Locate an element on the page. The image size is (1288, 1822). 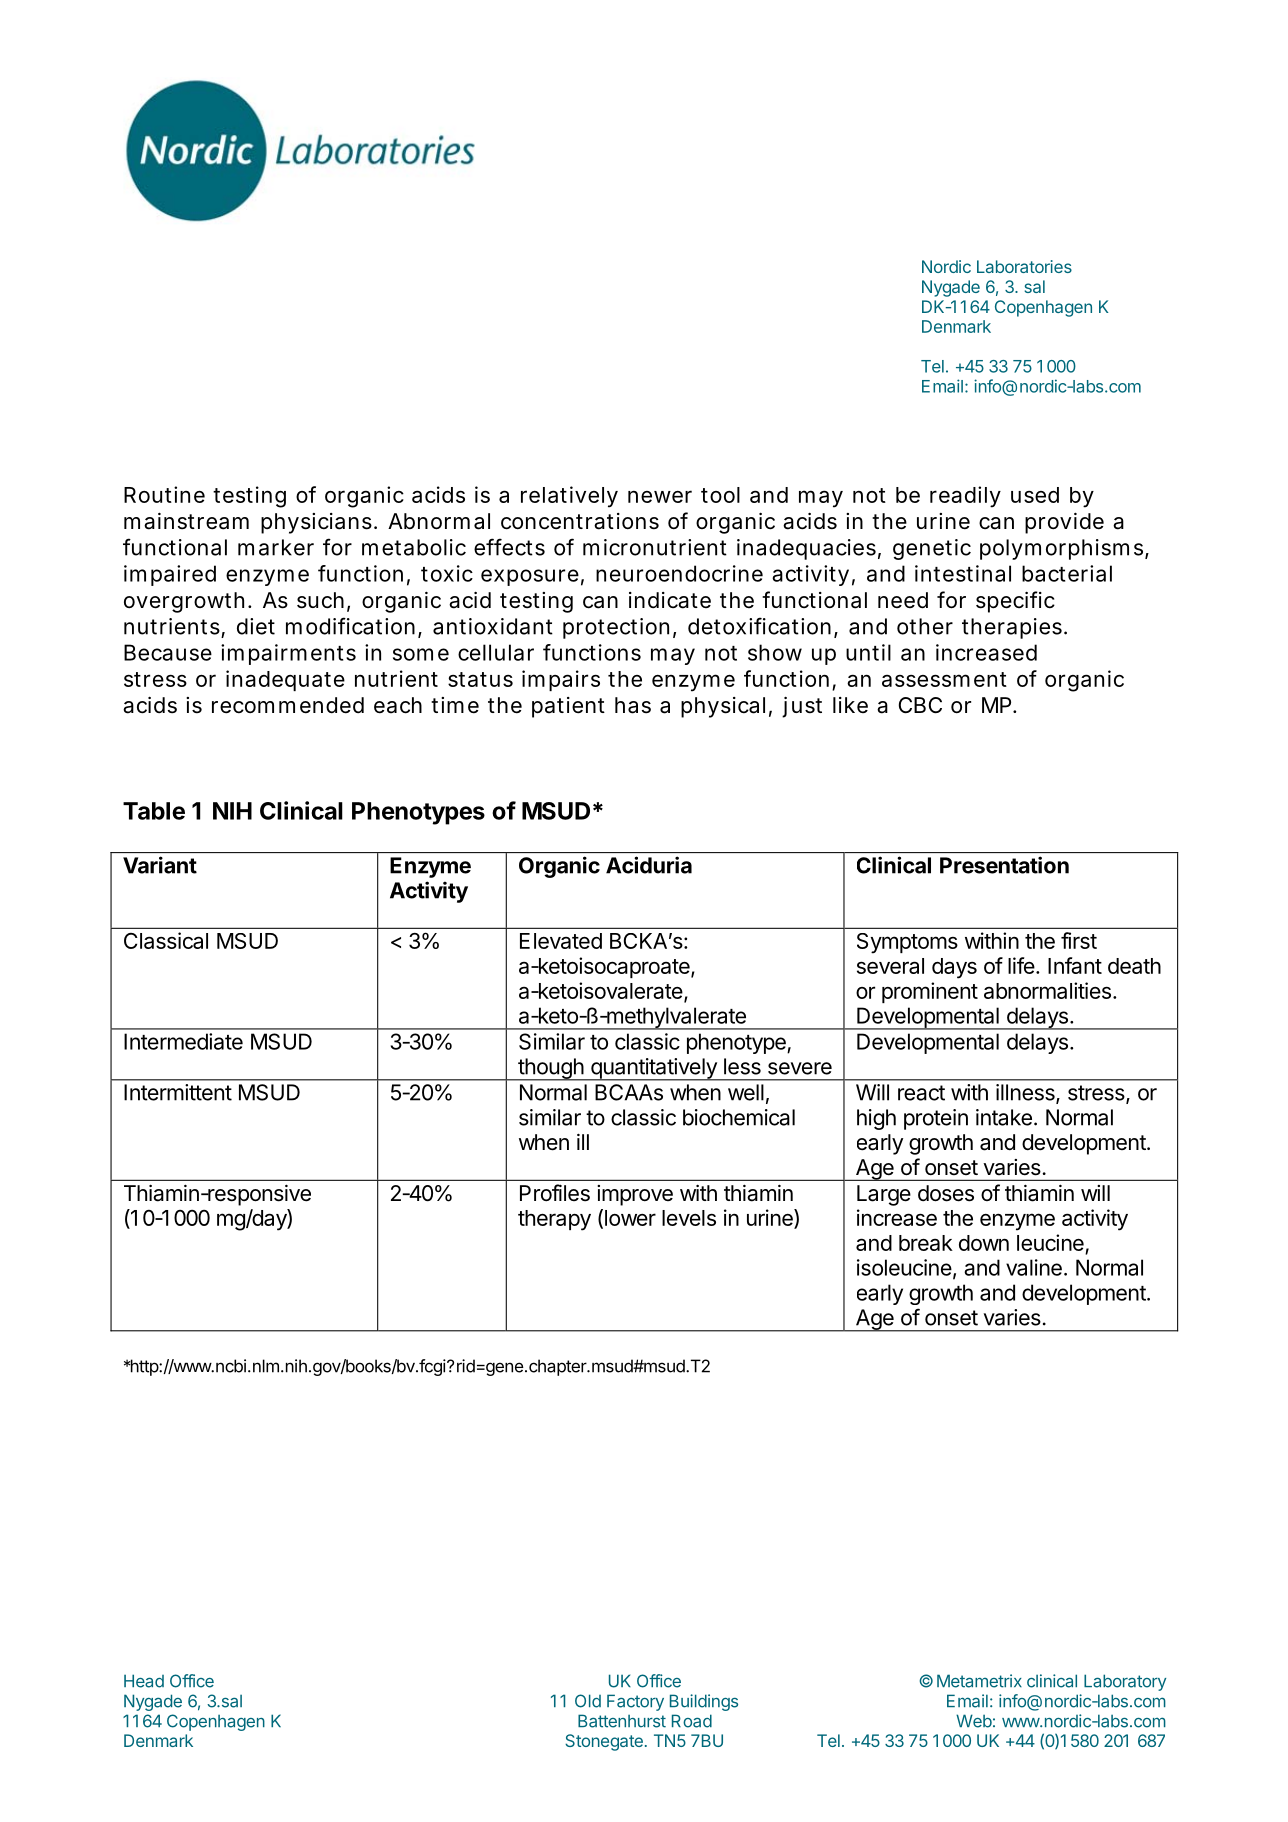
Factory is located at coordinates (635, 1702).
